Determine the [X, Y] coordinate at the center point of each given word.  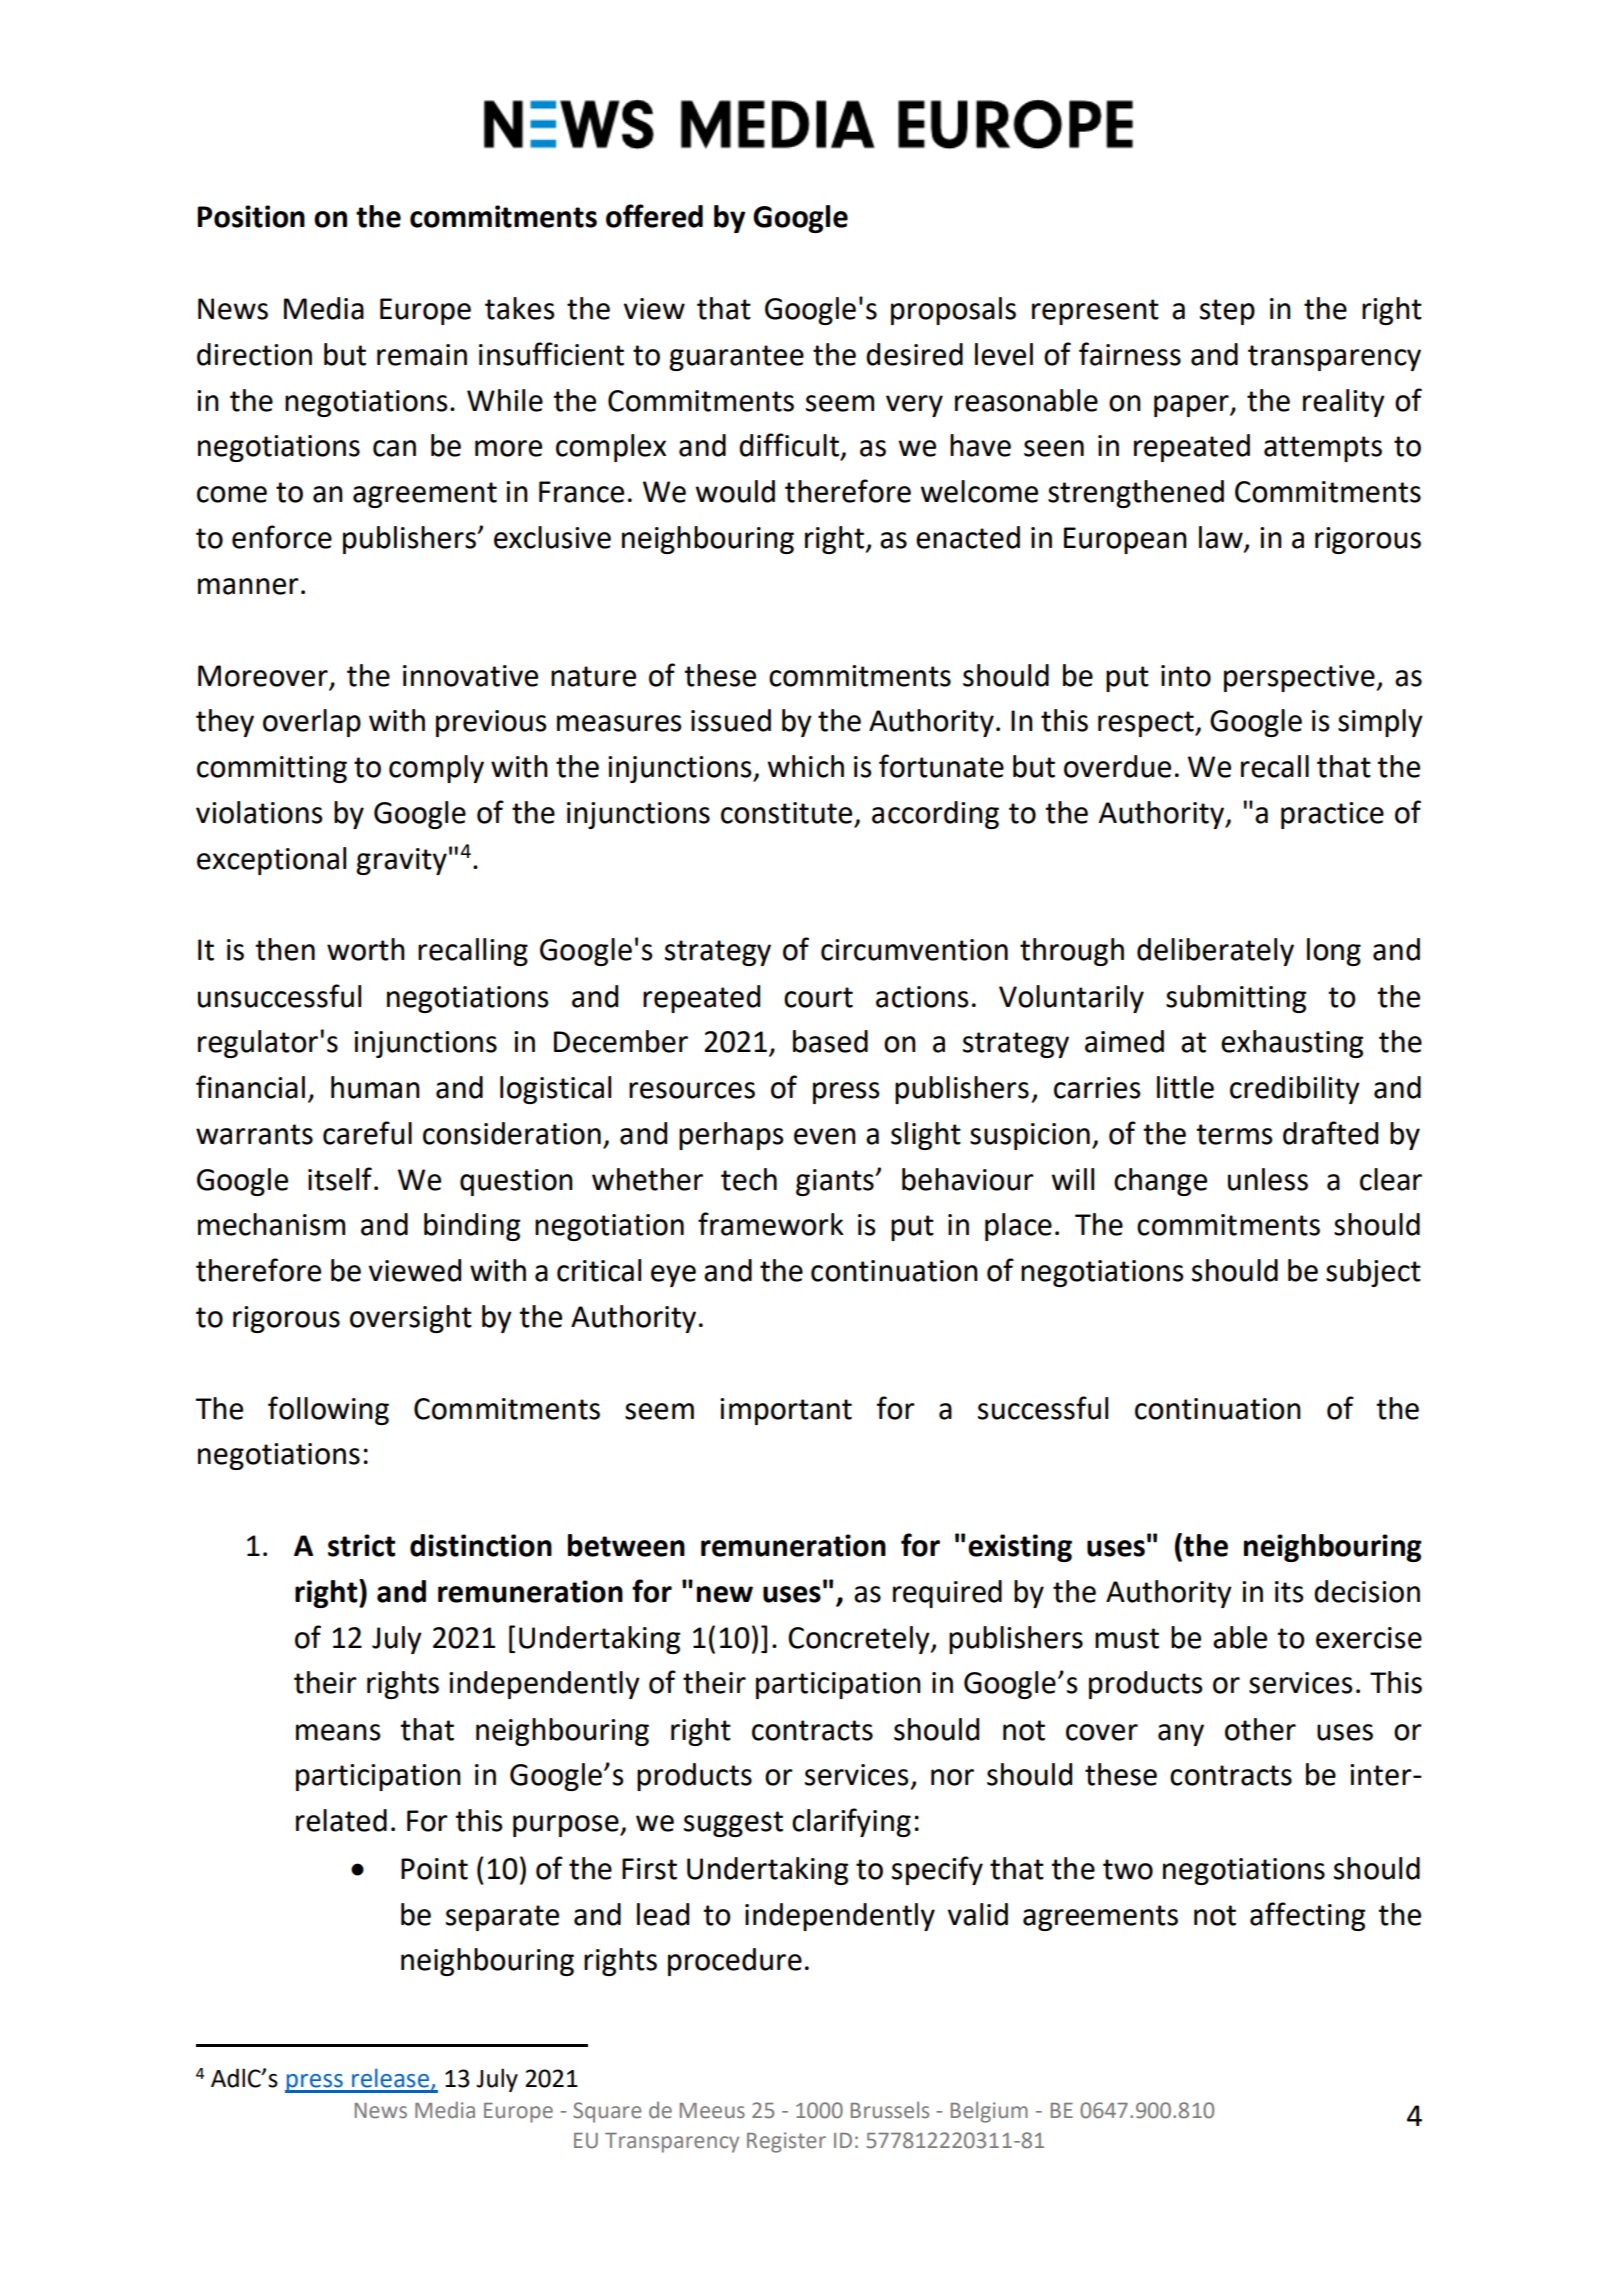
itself [340, 1179]
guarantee [736, 358]
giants [836, 1182]
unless [1268, 1179]
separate [502, 1918]
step [1227, 312]
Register [786, 2142]
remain [422, 355]
